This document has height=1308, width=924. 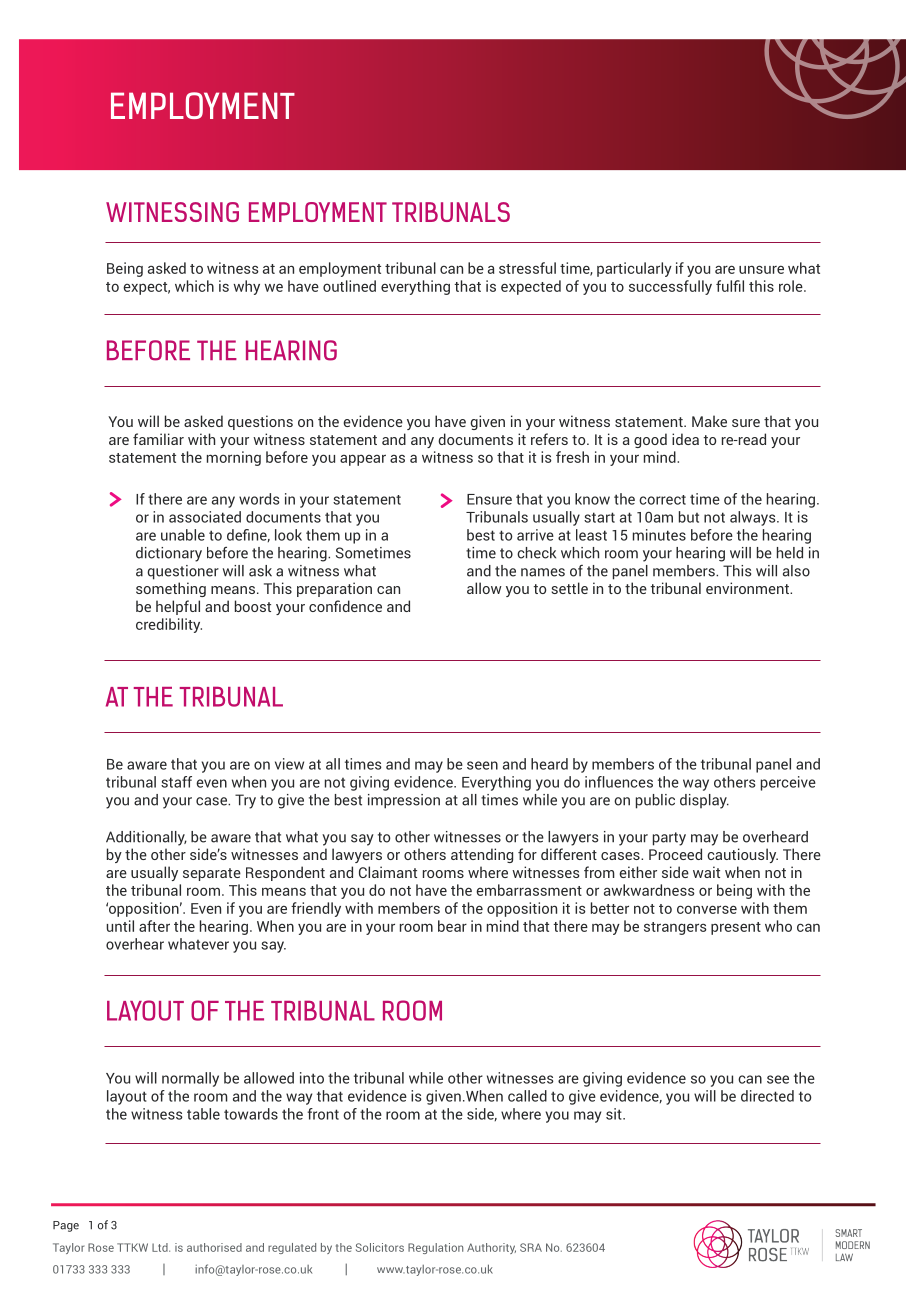 I want to click on converse, so click(x=707, y=909).
